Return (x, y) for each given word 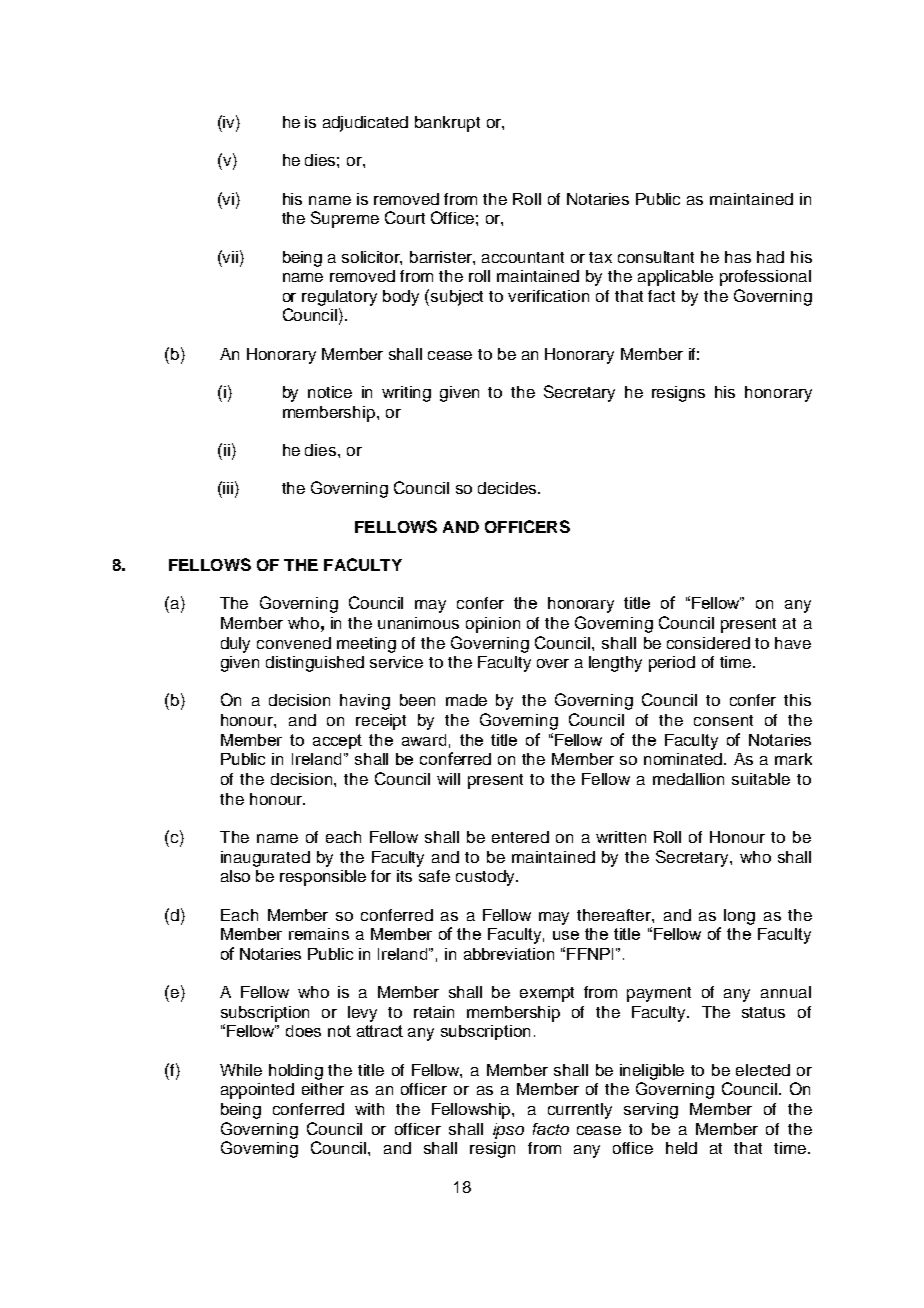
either (323, 1089)
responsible (323, 878)
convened (294, 643)
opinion (493, 625)
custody (486, 878)
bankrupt (447, 124)
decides (508, 488)
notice (330, 392)
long (739, 917)
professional (765, 278)
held (681, 1148)
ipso (508, 1131)
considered (708, 643)
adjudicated (365, 124)
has (738, 257)
